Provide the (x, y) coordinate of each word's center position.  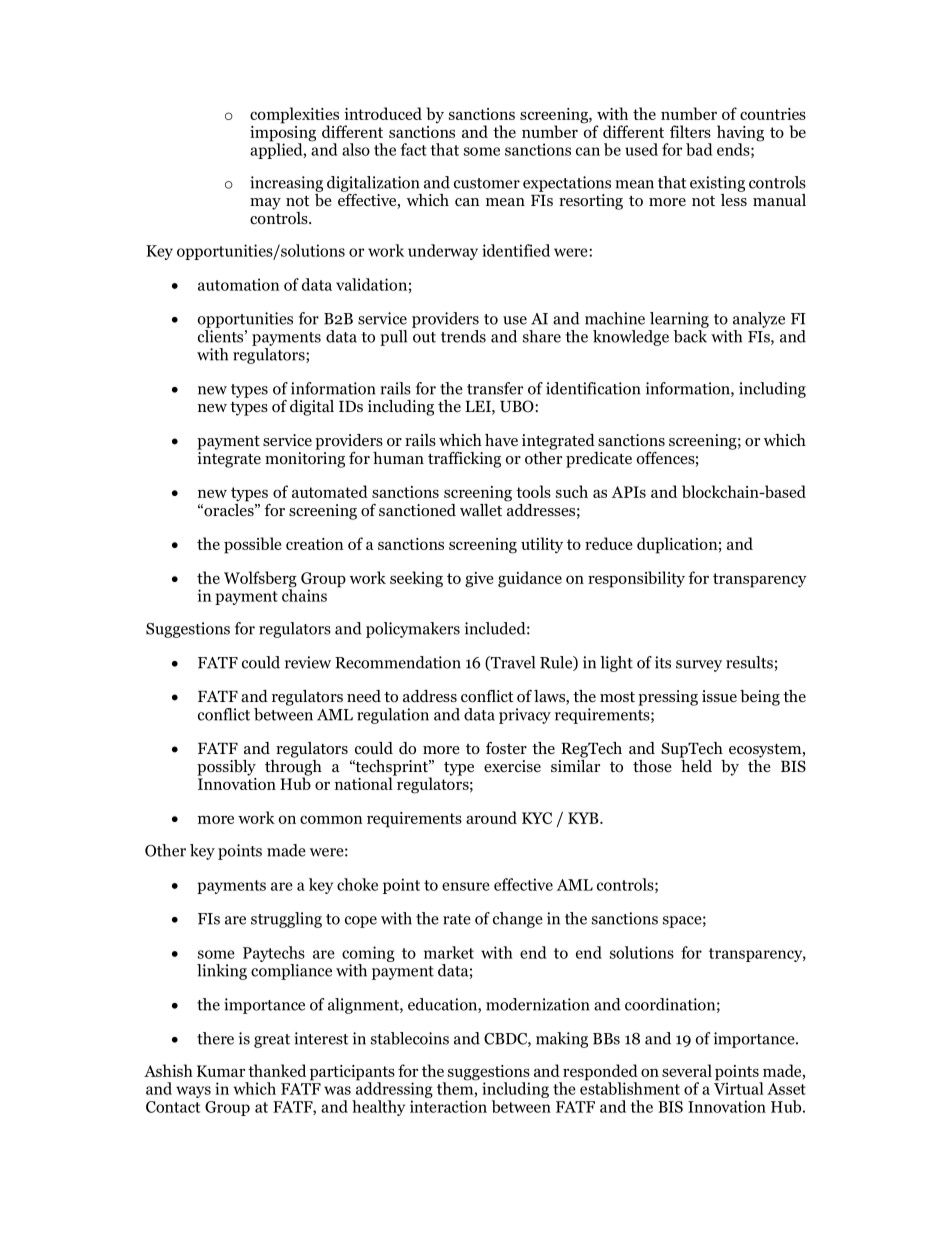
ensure (466, 886)
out (424, 337)
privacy (525, 716)
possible (252, 545)
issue (719, 696)
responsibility (636, 579)
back (690, 335)
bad (699, 149)
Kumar (221, 1071)
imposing (283, 133)
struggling (286, 920)
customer (487, 183)
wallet (481, 510)
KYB (584, 818)
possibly (226, 768)
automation (238, 284)
